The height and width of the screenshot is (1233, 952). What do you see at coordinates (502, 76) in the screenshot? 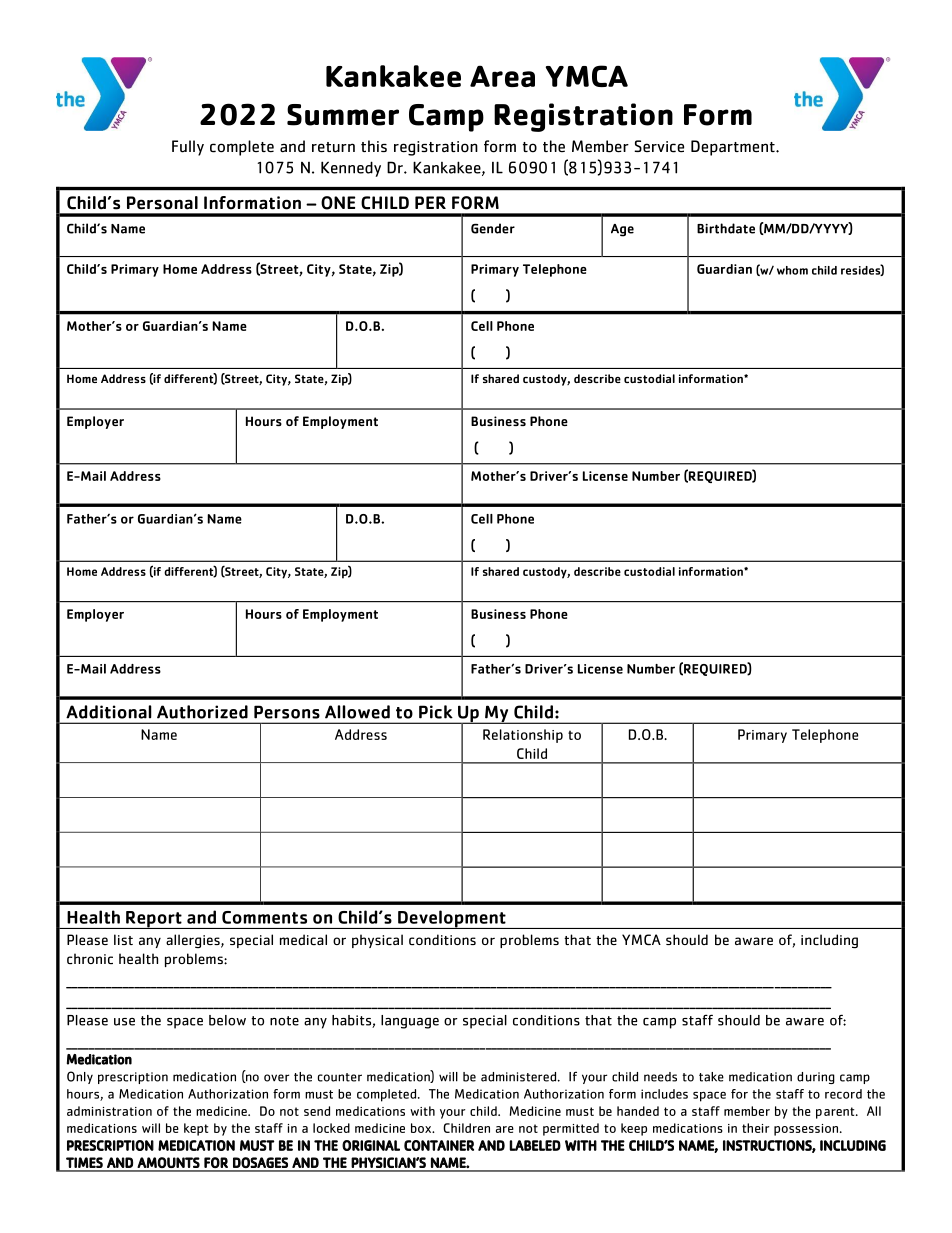
I see `Area` at bounding box center [502, 76].
